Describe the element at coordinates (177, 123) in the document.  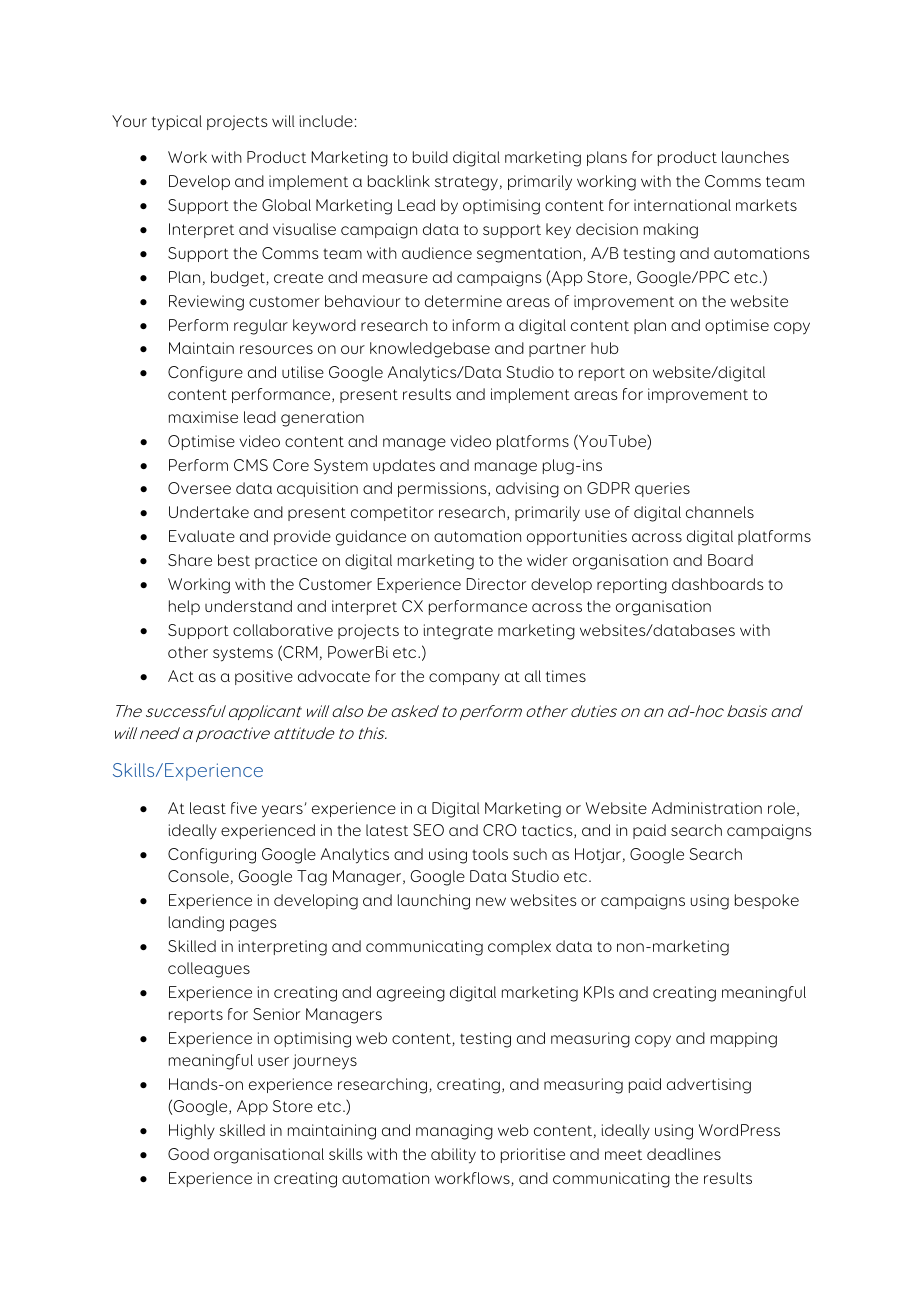
I see `typical` at that location.
